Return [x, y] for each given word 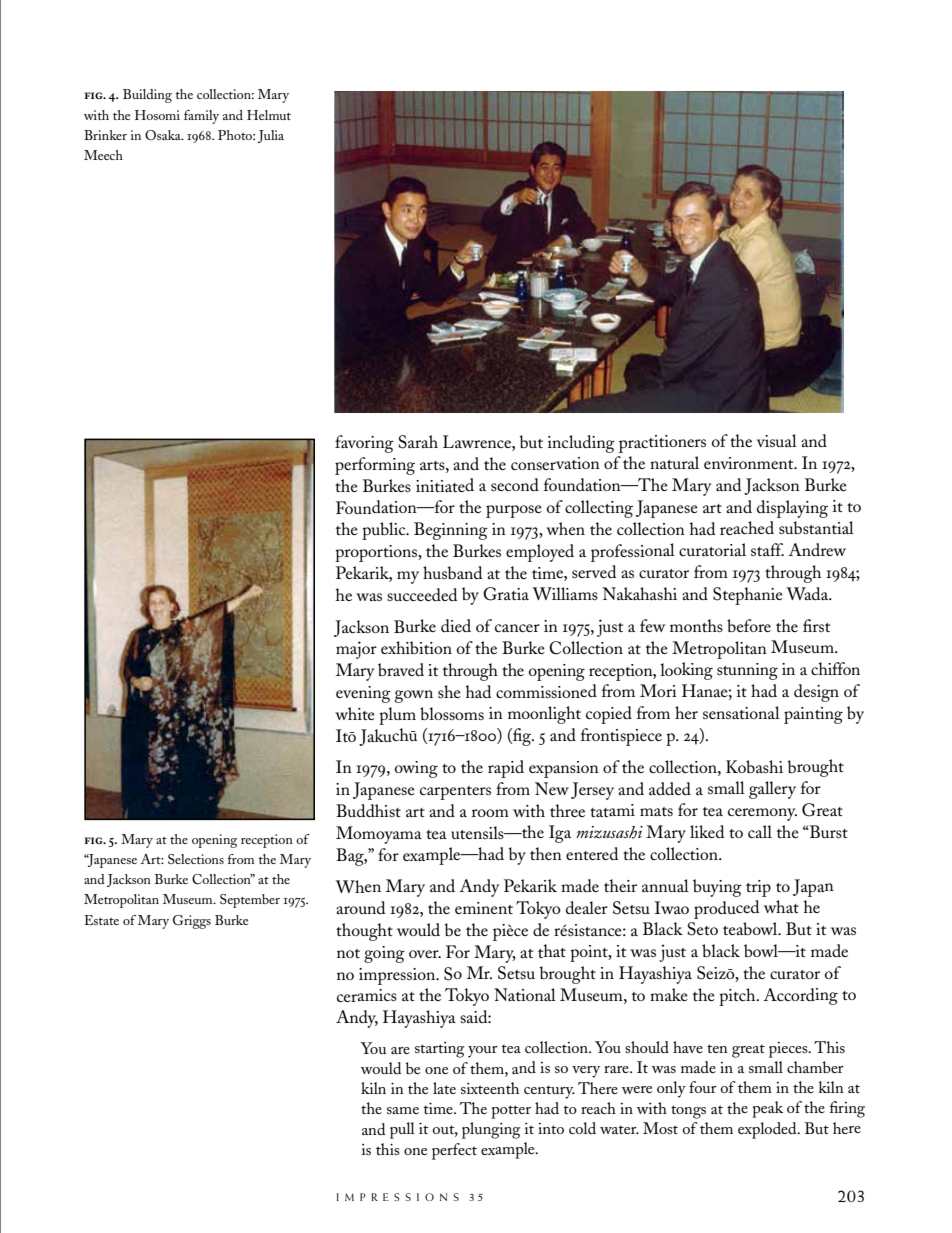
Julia [271, 136]
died [456, 625]
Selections [196, 859]
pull [402, 1130]
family [201, 117]
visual [777, 440]
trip [758, 888]
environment [750, 463]
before [749, 625]
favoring [364, 444]
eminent [484, 908]
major [356, 650]
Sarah [418, 442]
